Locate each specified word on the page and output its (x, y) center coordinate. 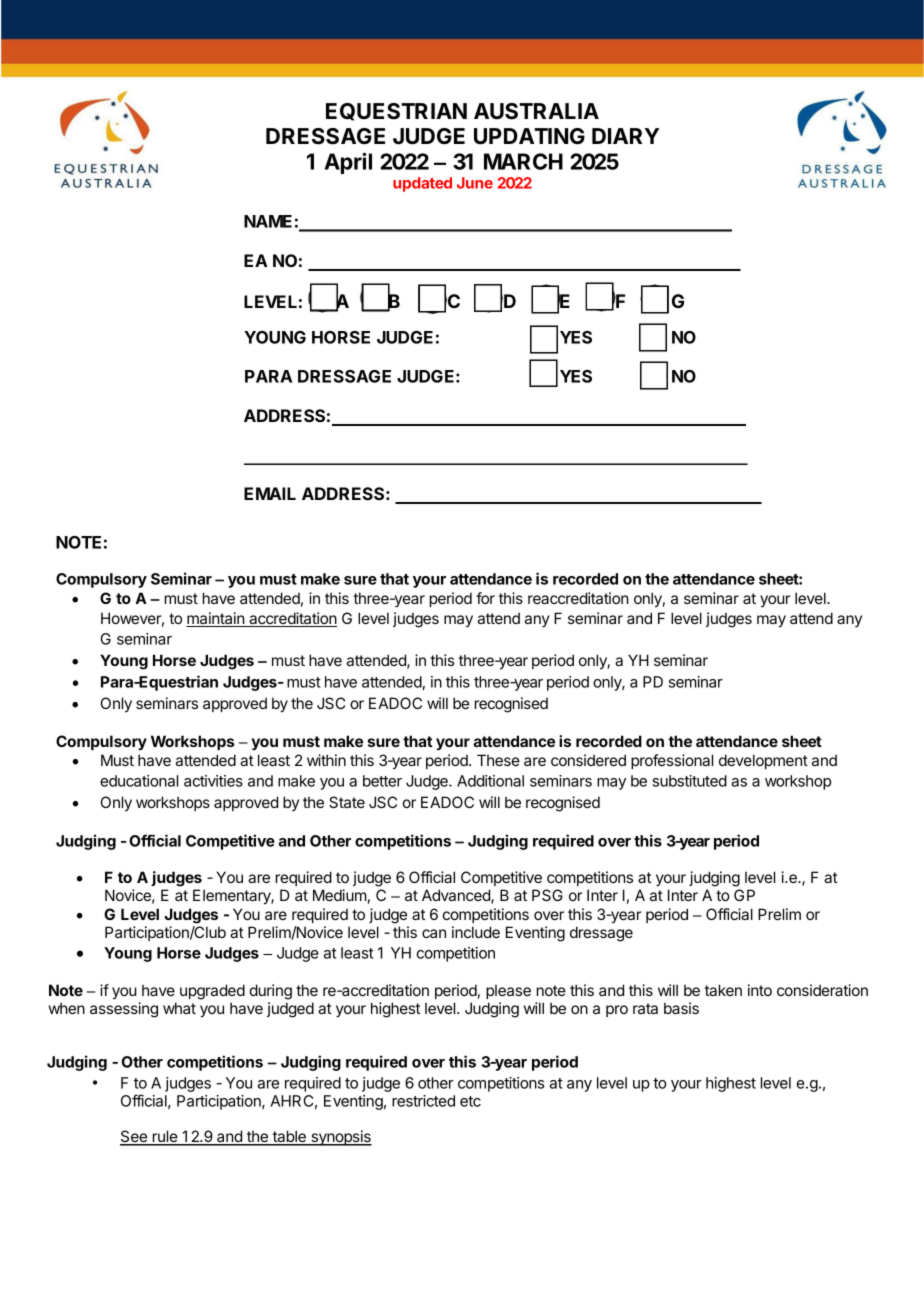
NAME (268, 221)
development (763, 761)
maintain (216, 619)
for (485, 598)
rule (164, 1137)
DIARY (625, 136)
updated (422, 184)
